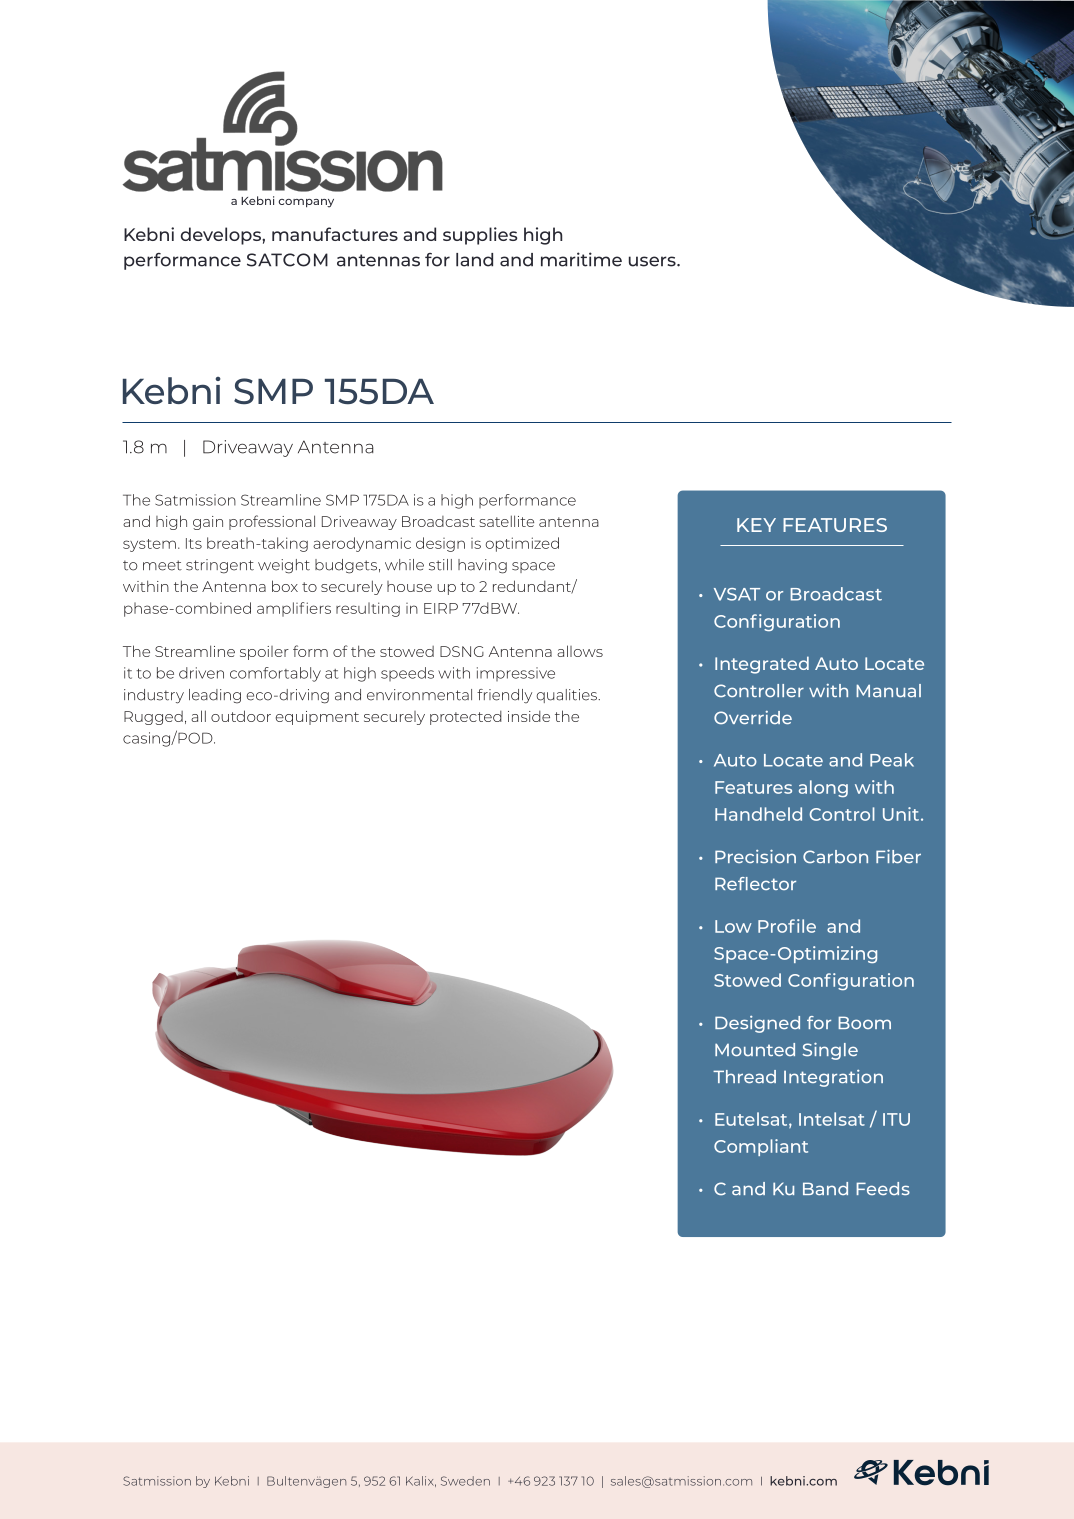  Describe the element at coordinates (465, 1481) in the image. I see `Sweden` at that location.
